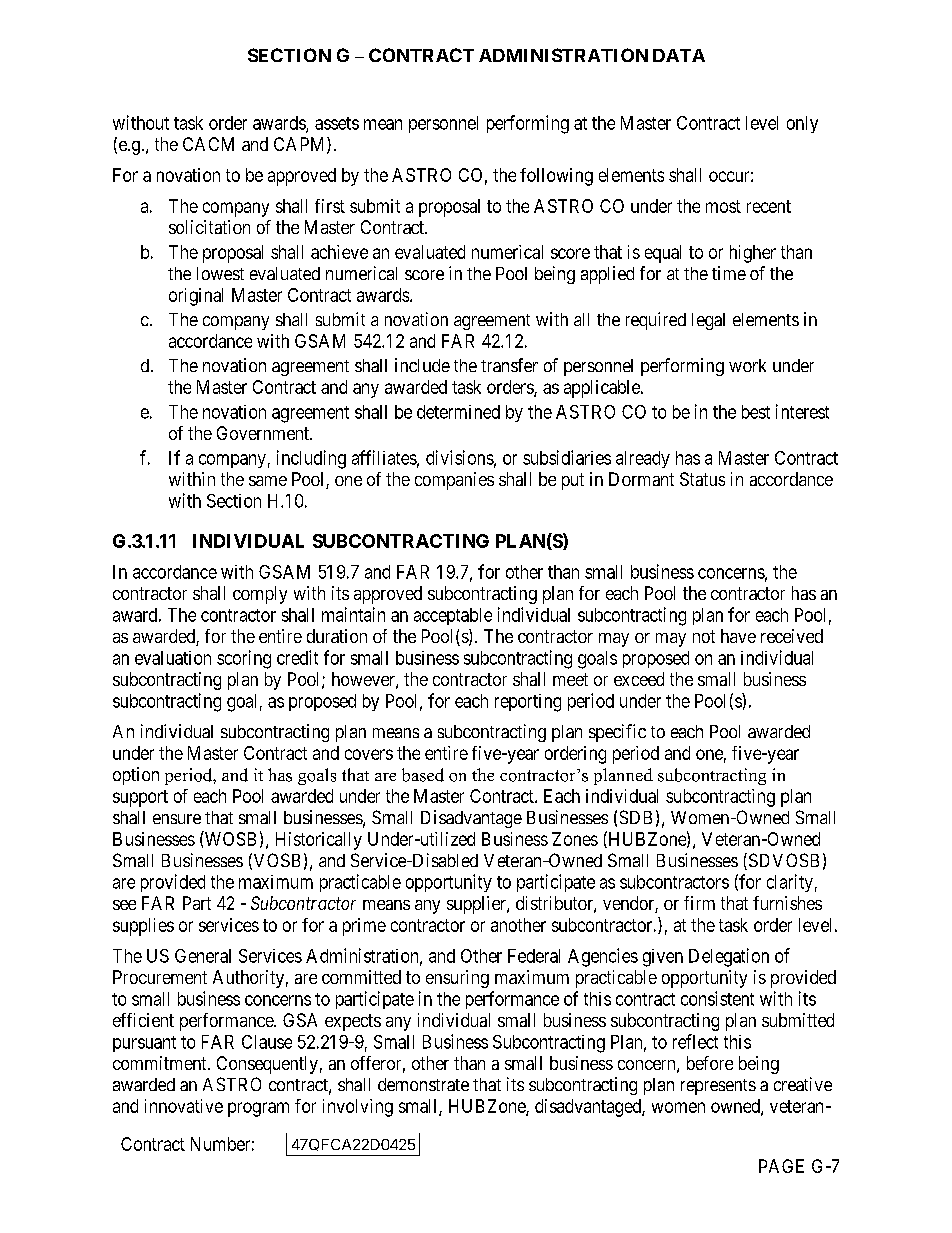 Image resolution: width=952 pixels, height=1233 pixels. What do you see at coordinates (528, 703) in the screenshot?
I see `reporting` at bounding box center [528, 703].
